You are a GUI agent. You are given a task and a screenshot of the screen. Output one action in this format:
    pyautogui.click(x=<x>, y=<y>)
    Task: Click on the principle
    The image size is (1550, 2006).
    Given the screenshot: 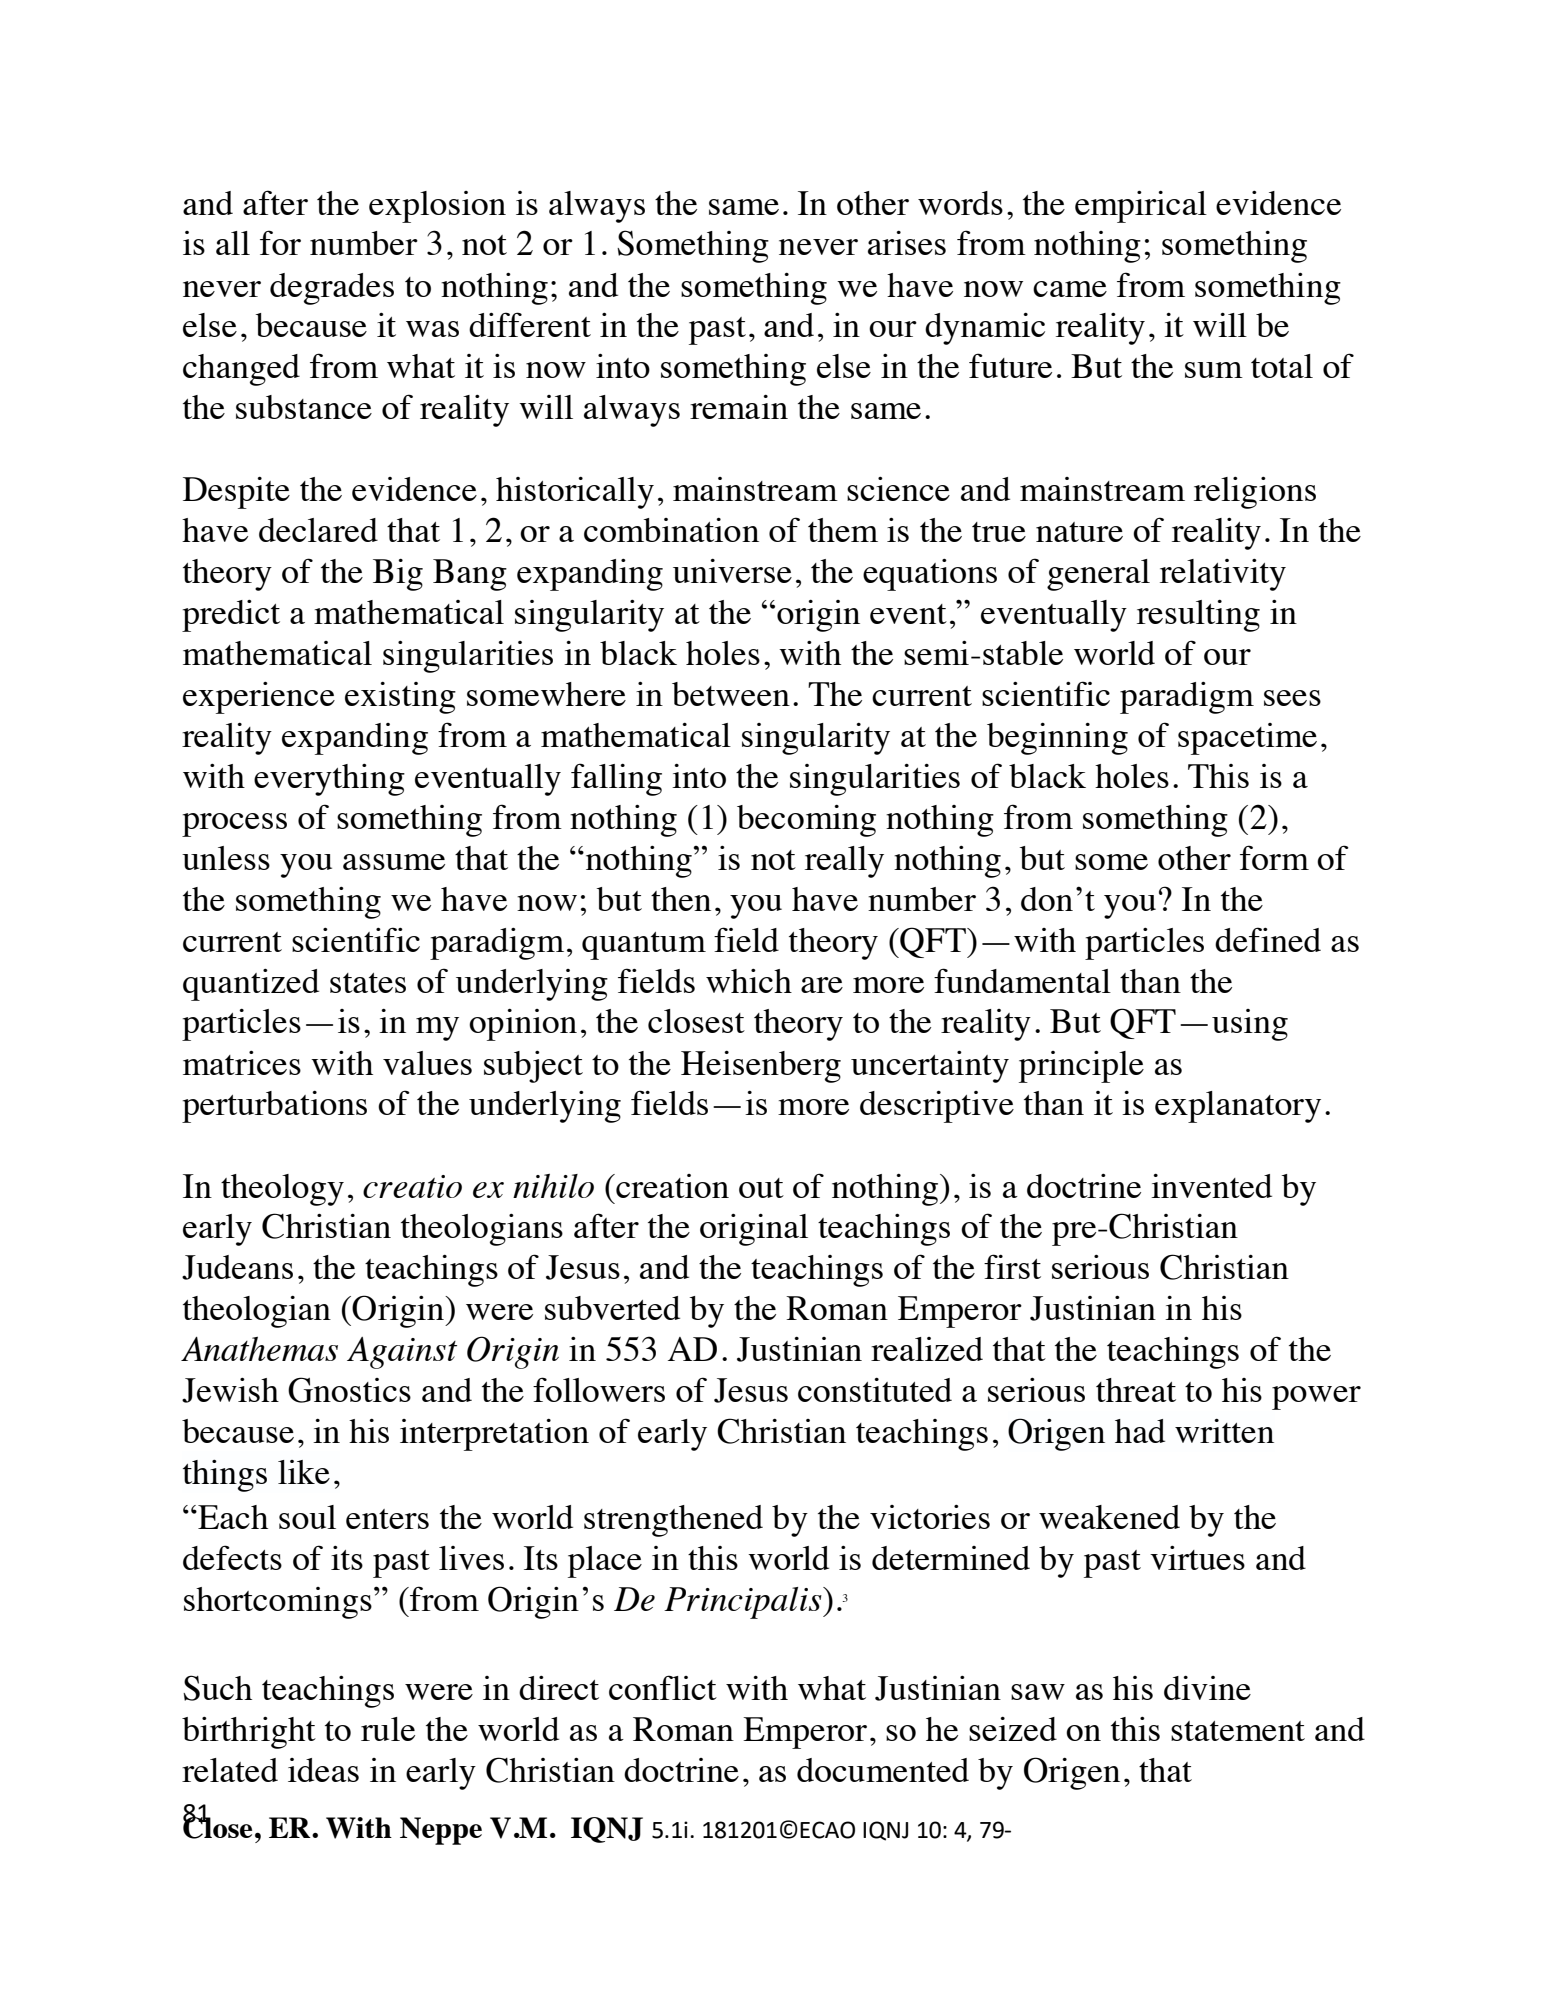 What is the action you would take?
    pyautogui.click(x=1081, y=1067)
